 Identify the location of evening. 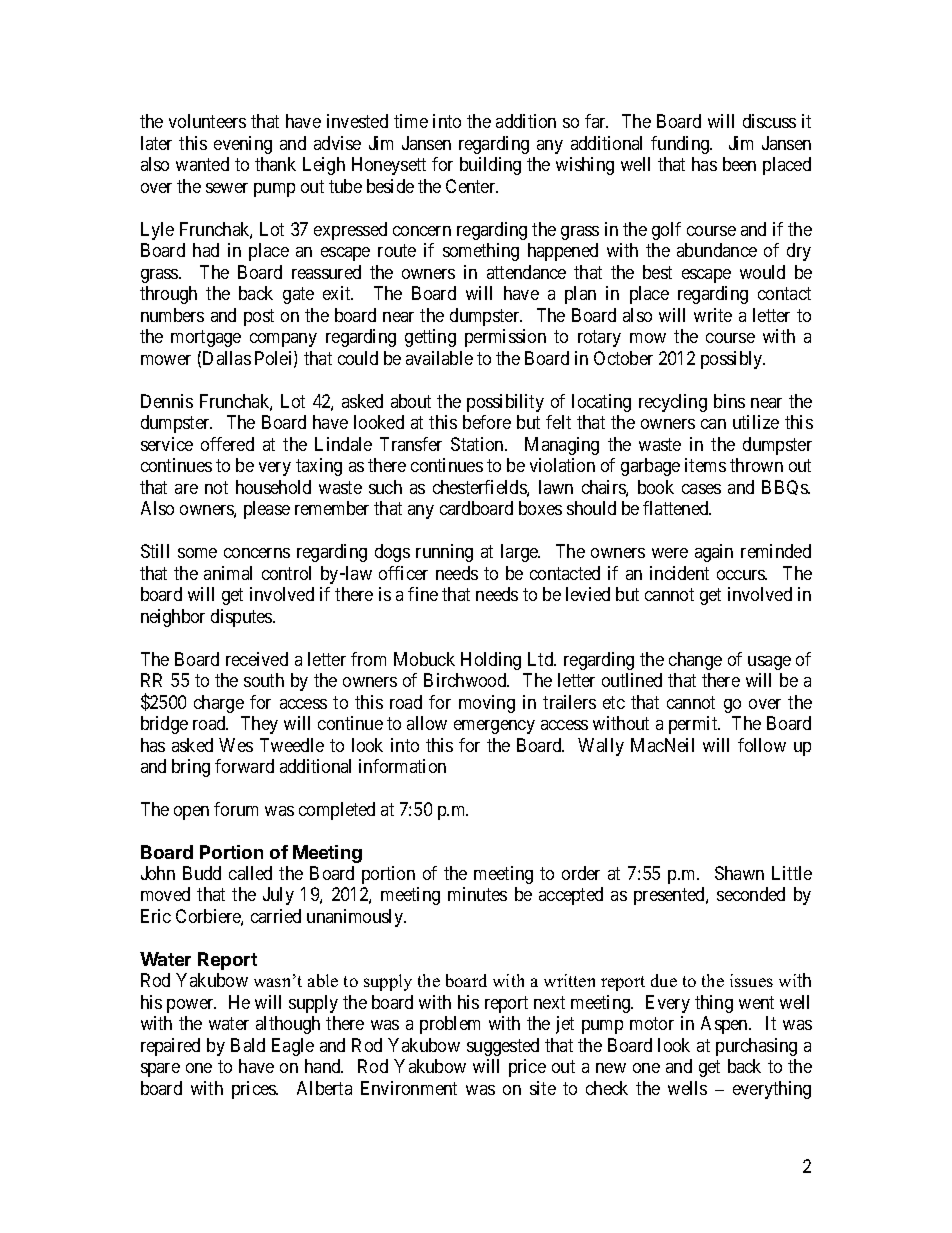
(243, 145).
